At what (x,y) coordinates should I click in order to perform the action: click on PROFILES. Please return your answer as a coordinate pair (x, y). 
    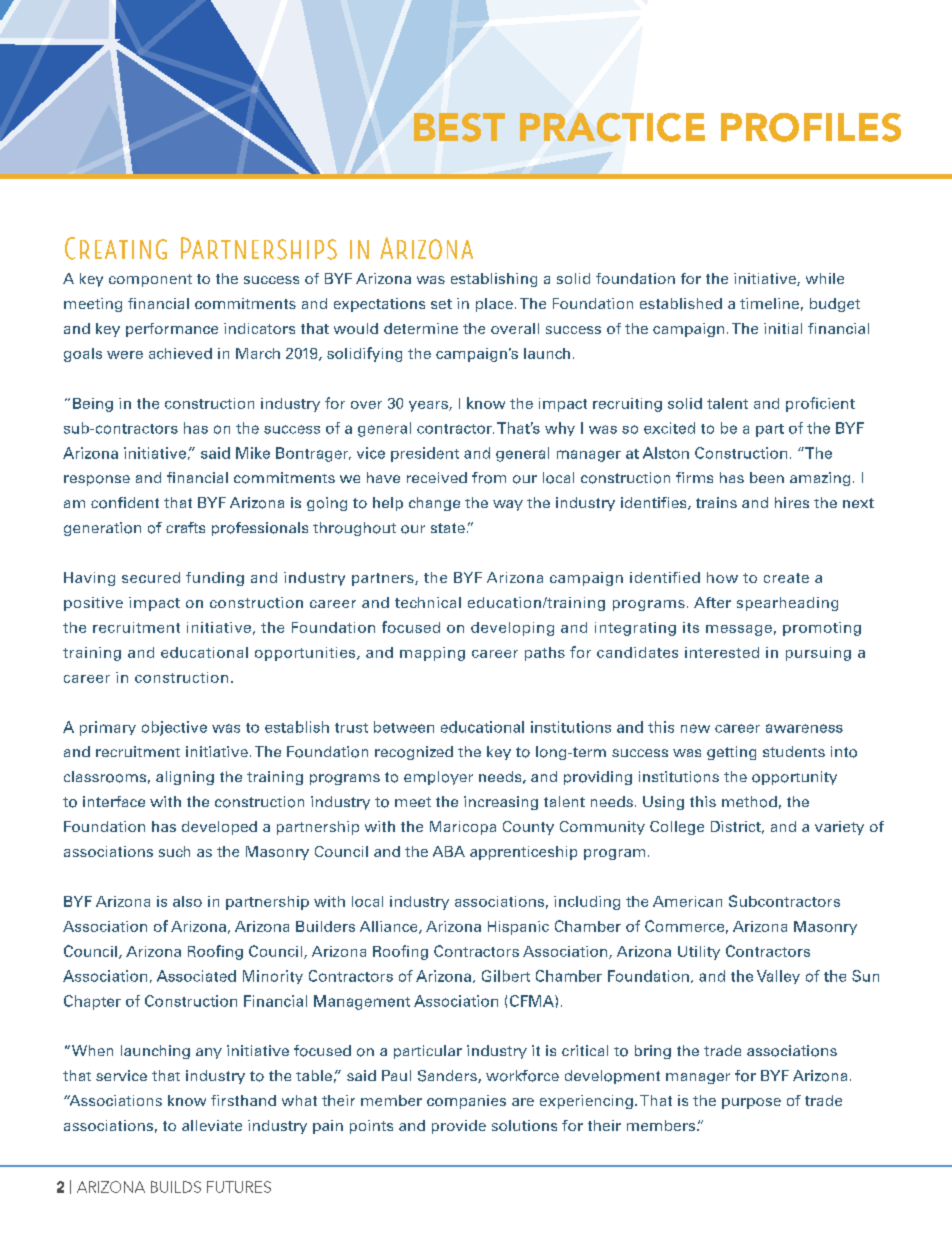
    Looking at the image, I should click on (811, 127).
